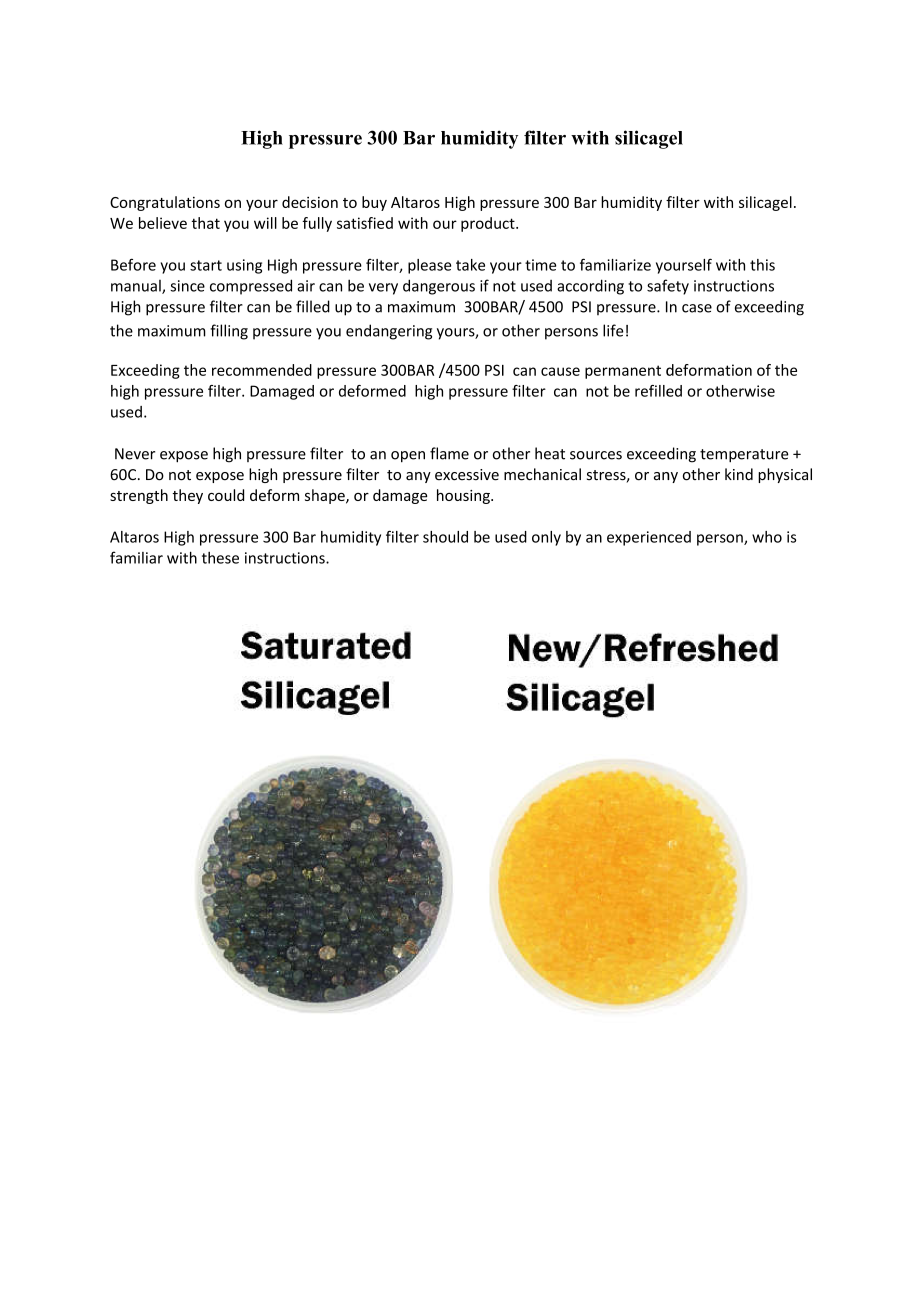  I want to click on they, so click(188, 496).
